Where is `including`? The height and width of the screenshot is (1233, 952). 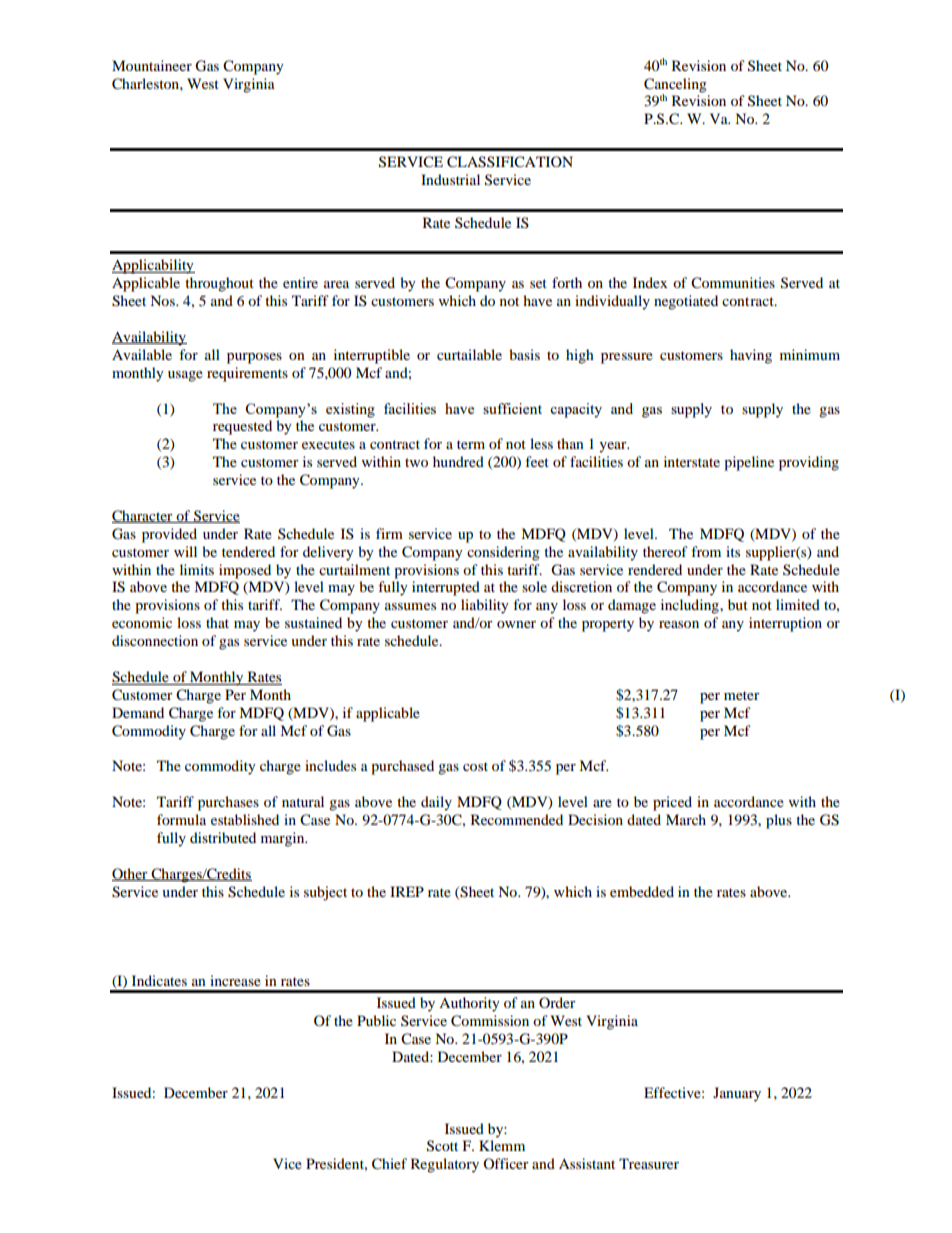
including is located at coordinates (691, 606).
